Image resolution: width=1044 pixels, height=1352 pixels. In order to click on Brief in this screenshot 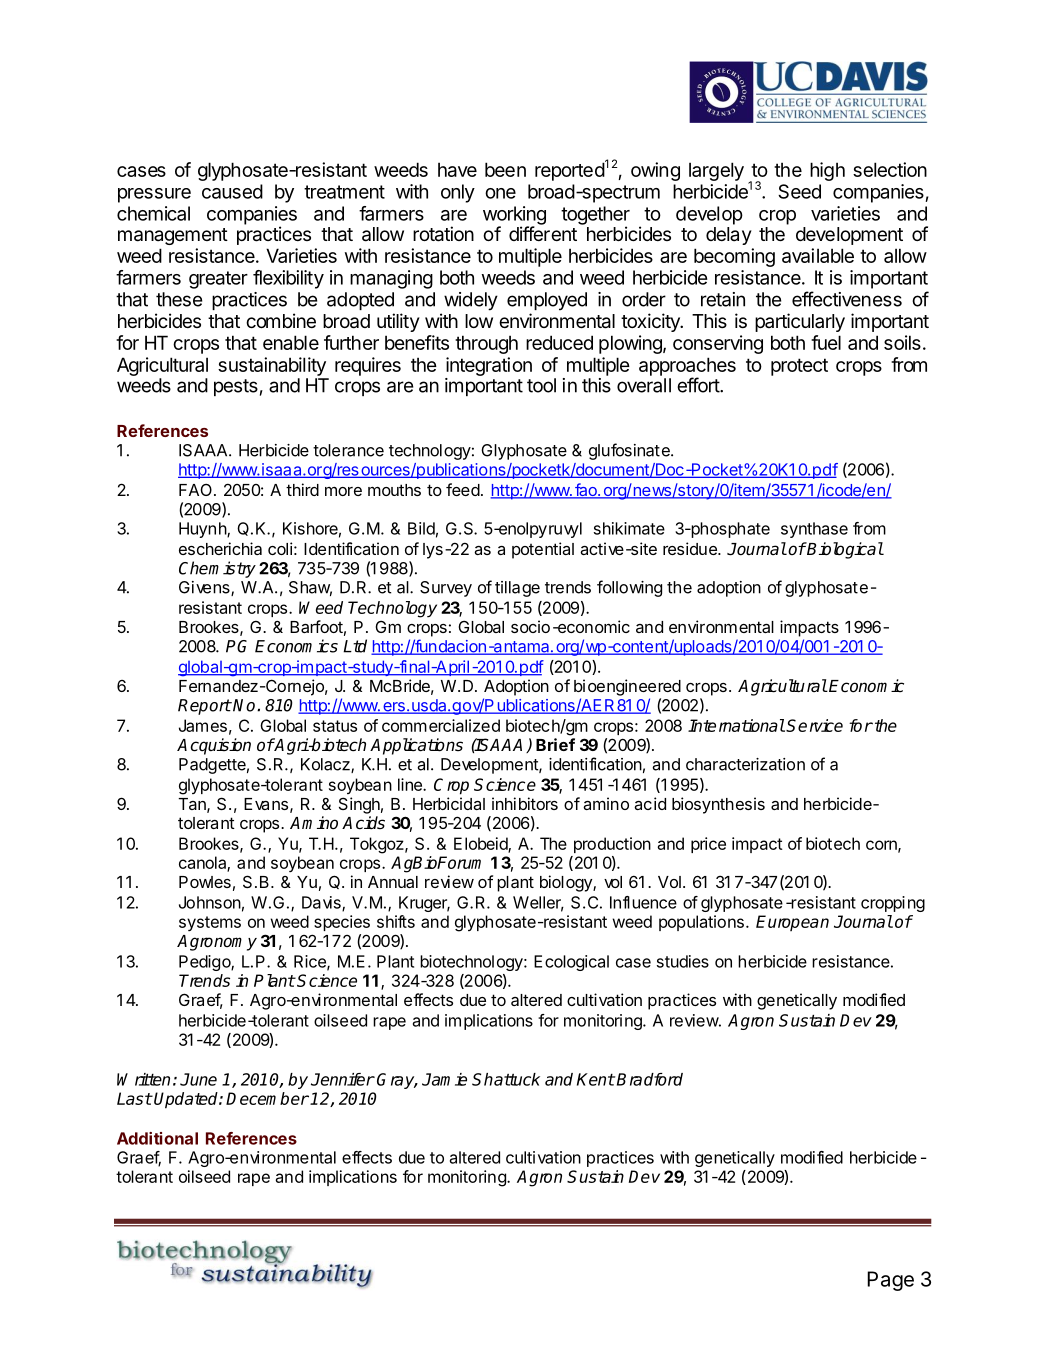, I will do `click(555, 744)`.
